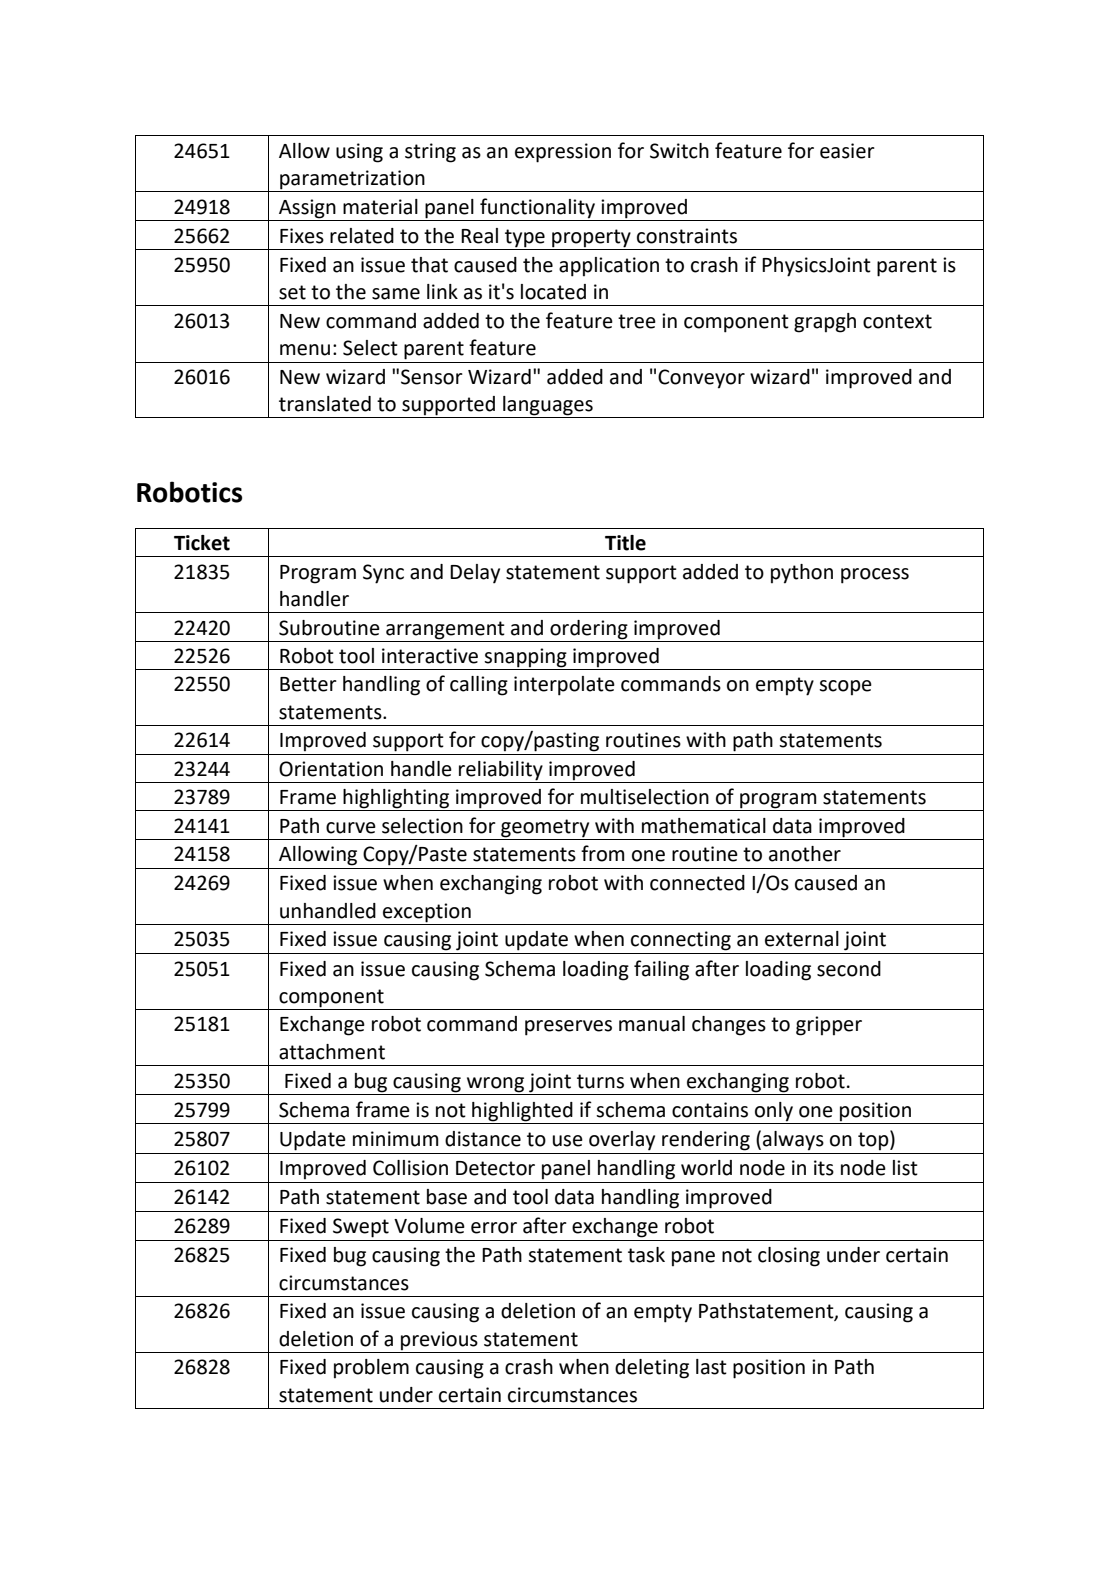  I want to click on functionality, so click(537, 208).
